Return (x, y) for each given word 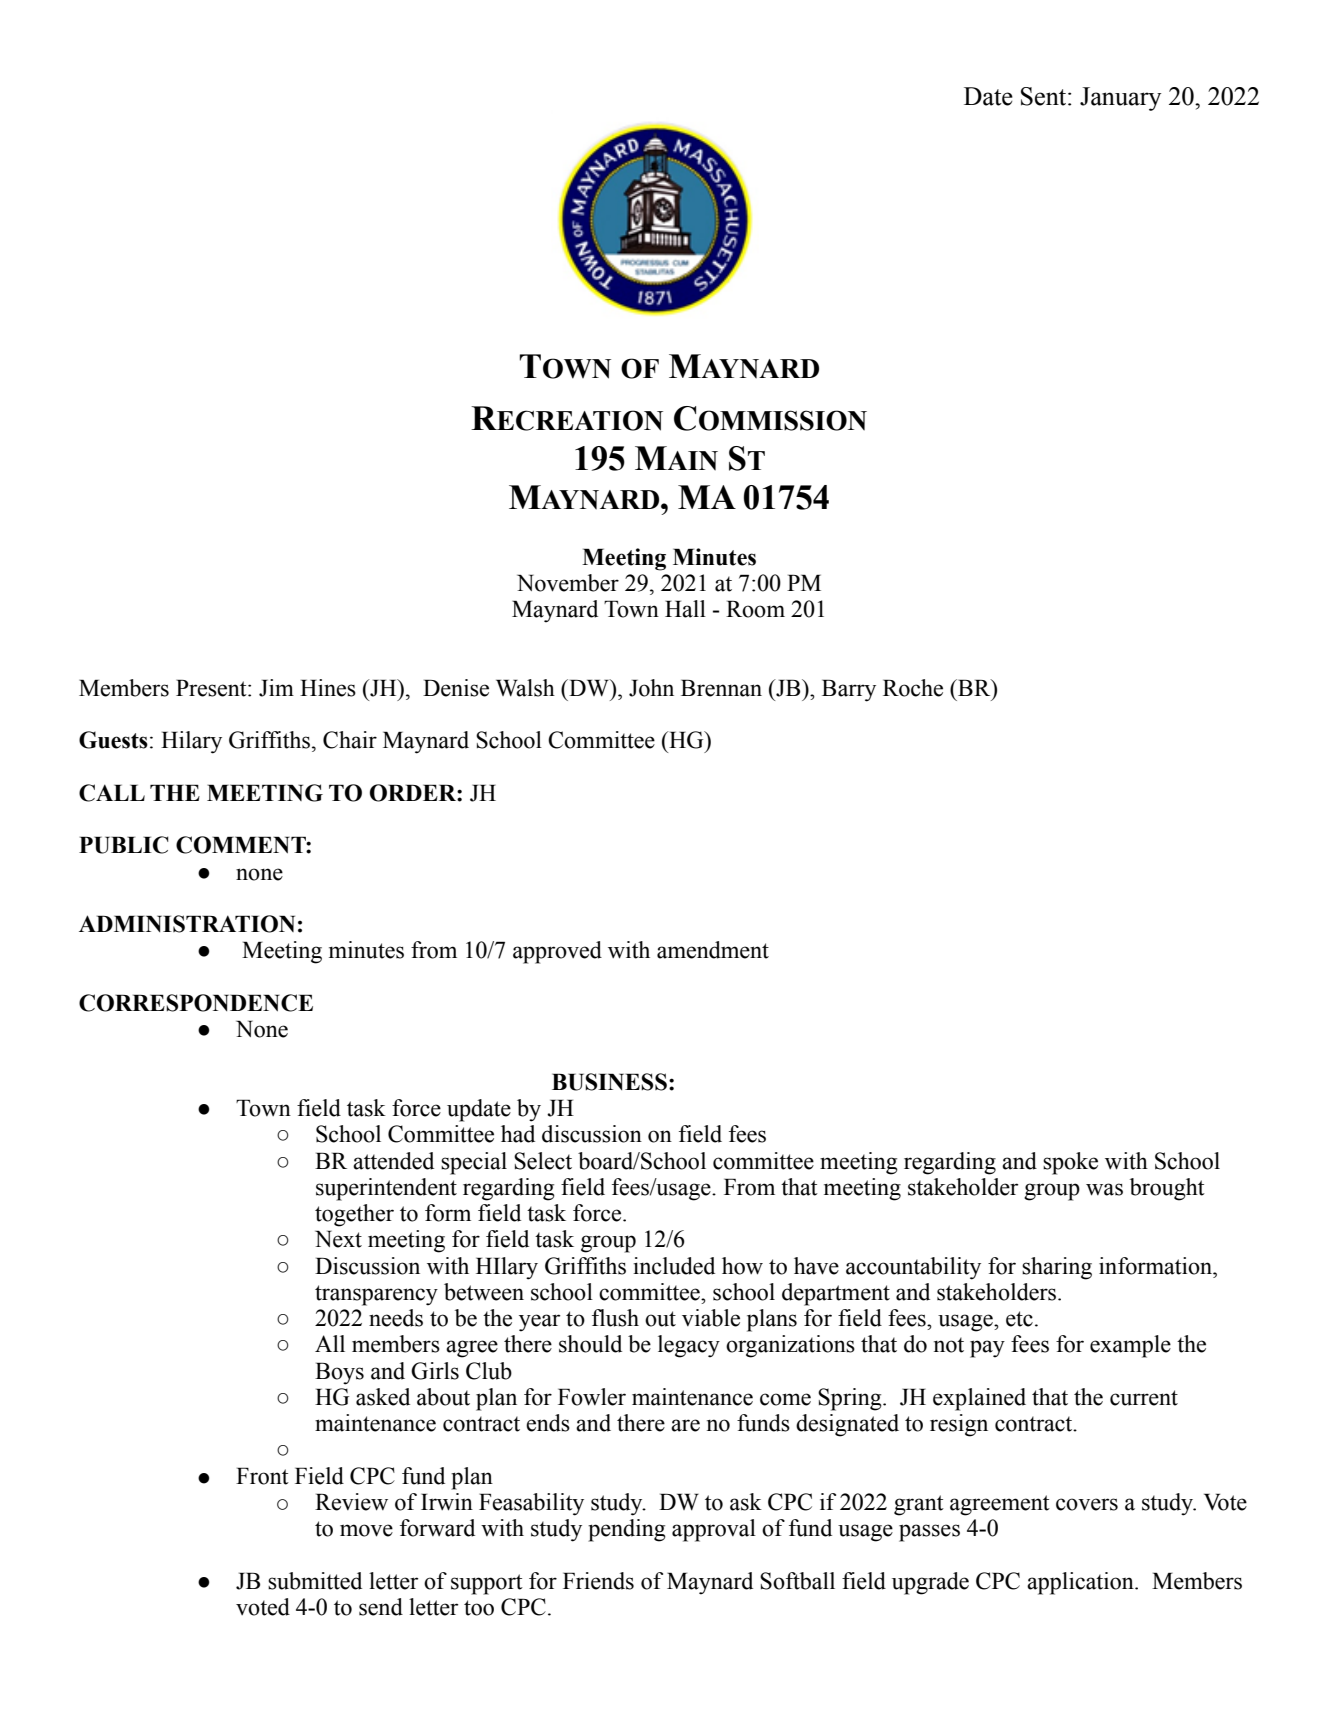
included (674, 1266)
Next (338, 1239)
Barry (849, 690)
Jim (276, 688)
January (1120, 99)
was (1104, 1189)
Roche (913, 688)
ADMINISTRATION (187, 924)
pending (627, 1530)
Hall (685, 609)
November (568, 583)
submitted (315, 1581)
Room (755, 609)
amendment (713, 950)
